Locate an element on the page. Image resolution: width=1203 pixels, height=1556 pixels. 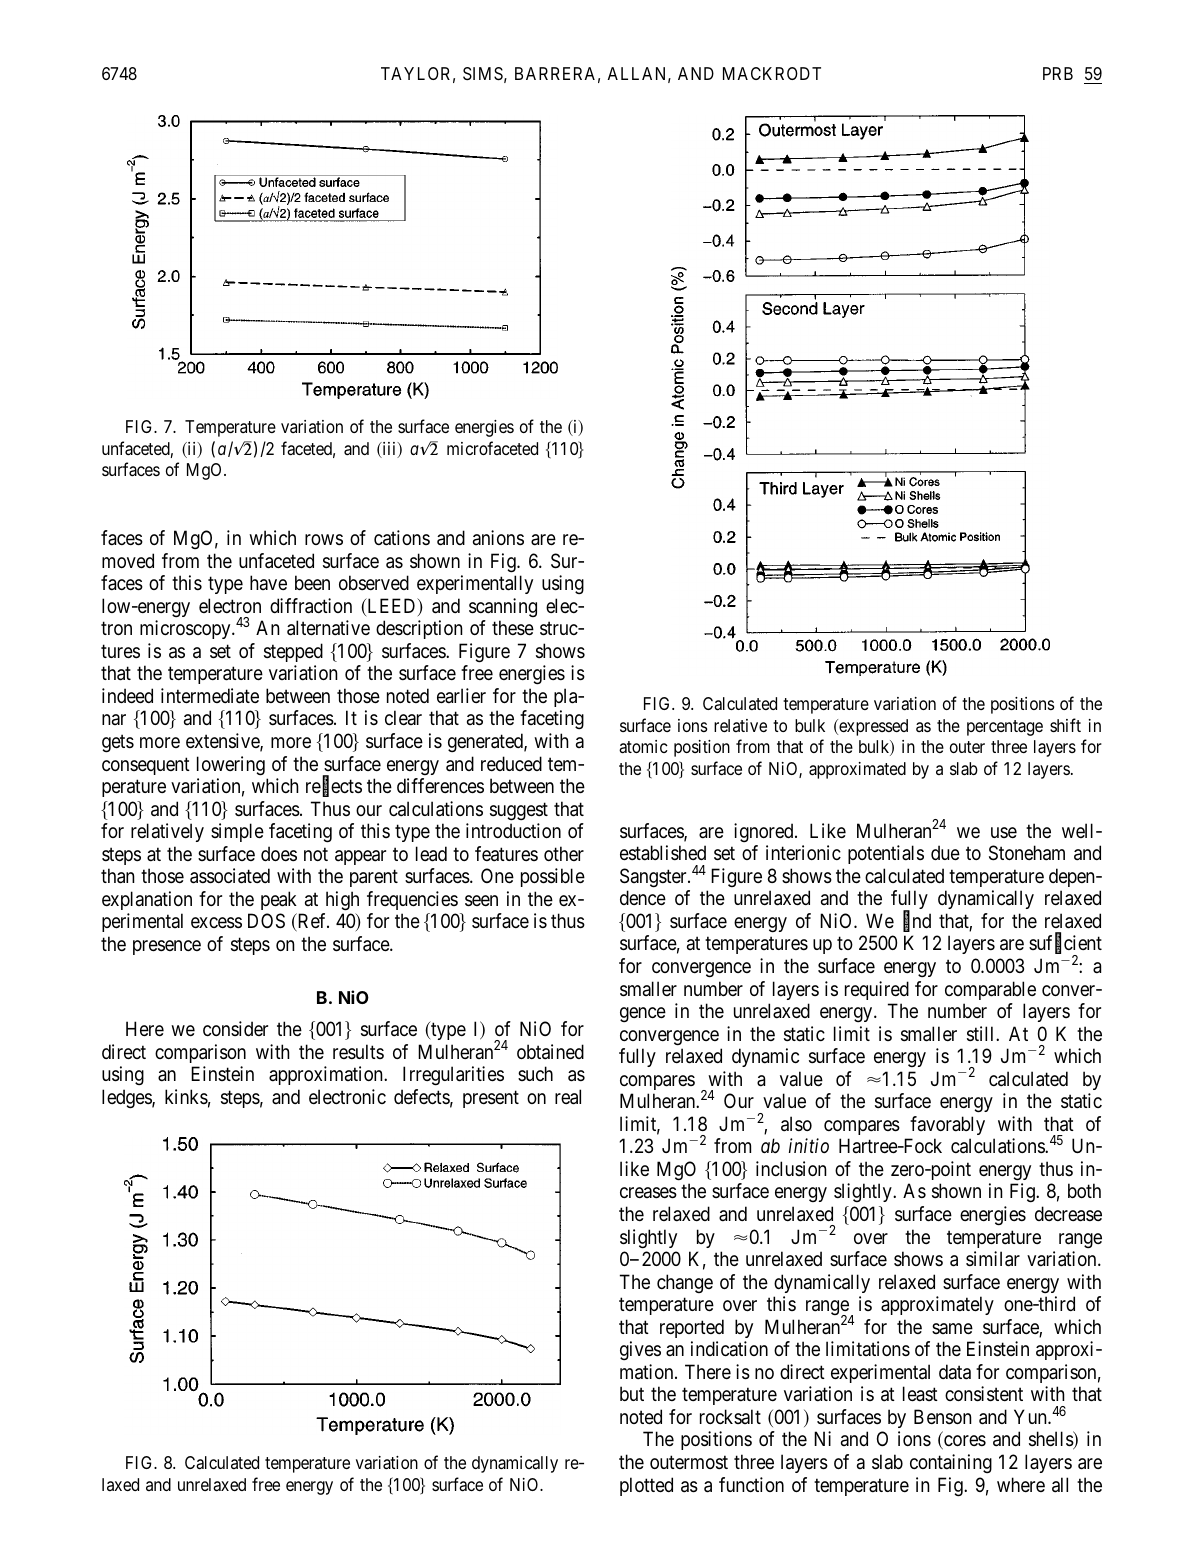
but is located at coordinates (632, 1393).
